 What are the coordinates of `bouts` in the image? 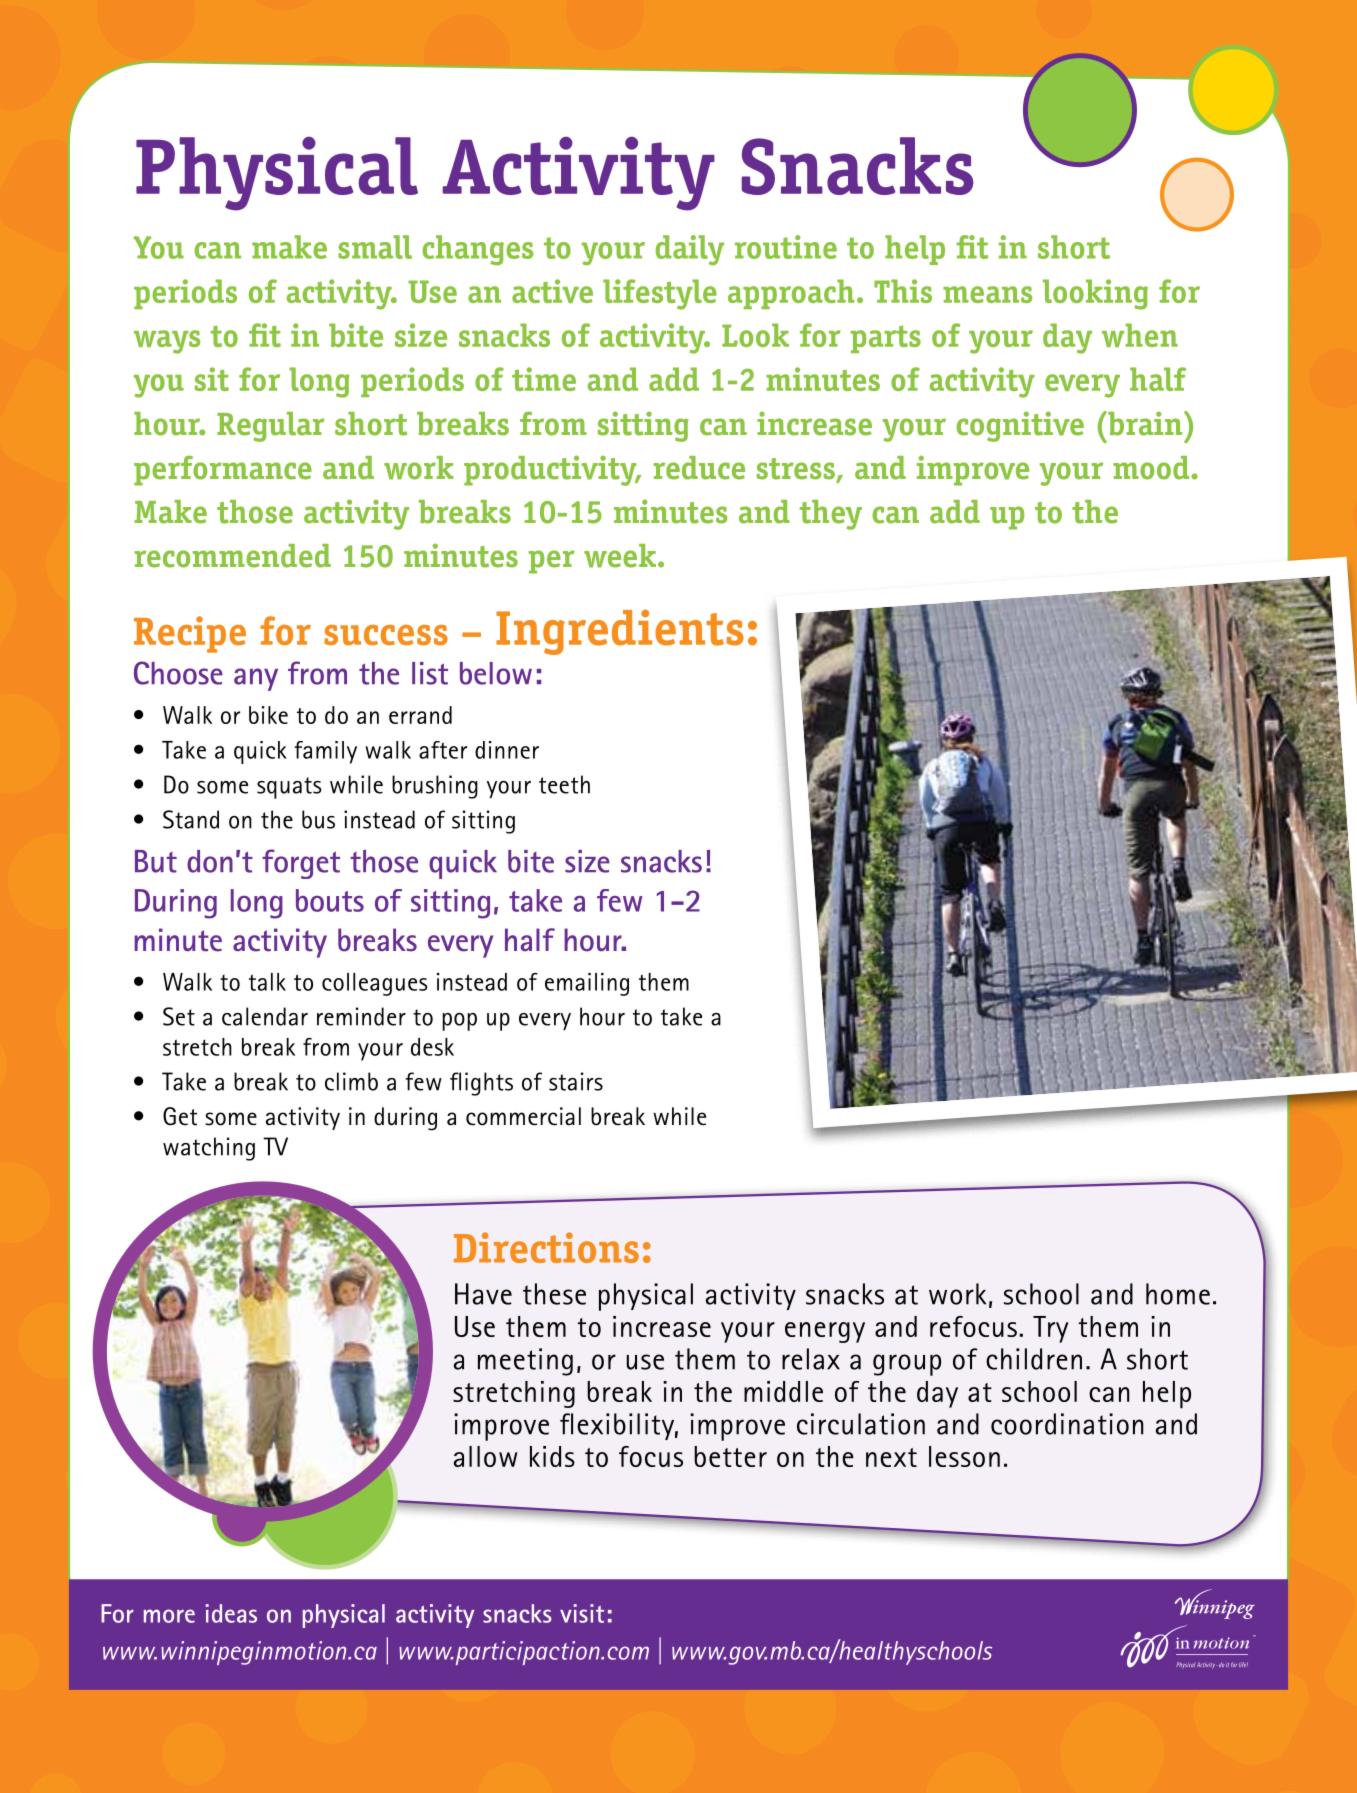 It's located at (330, 900).
